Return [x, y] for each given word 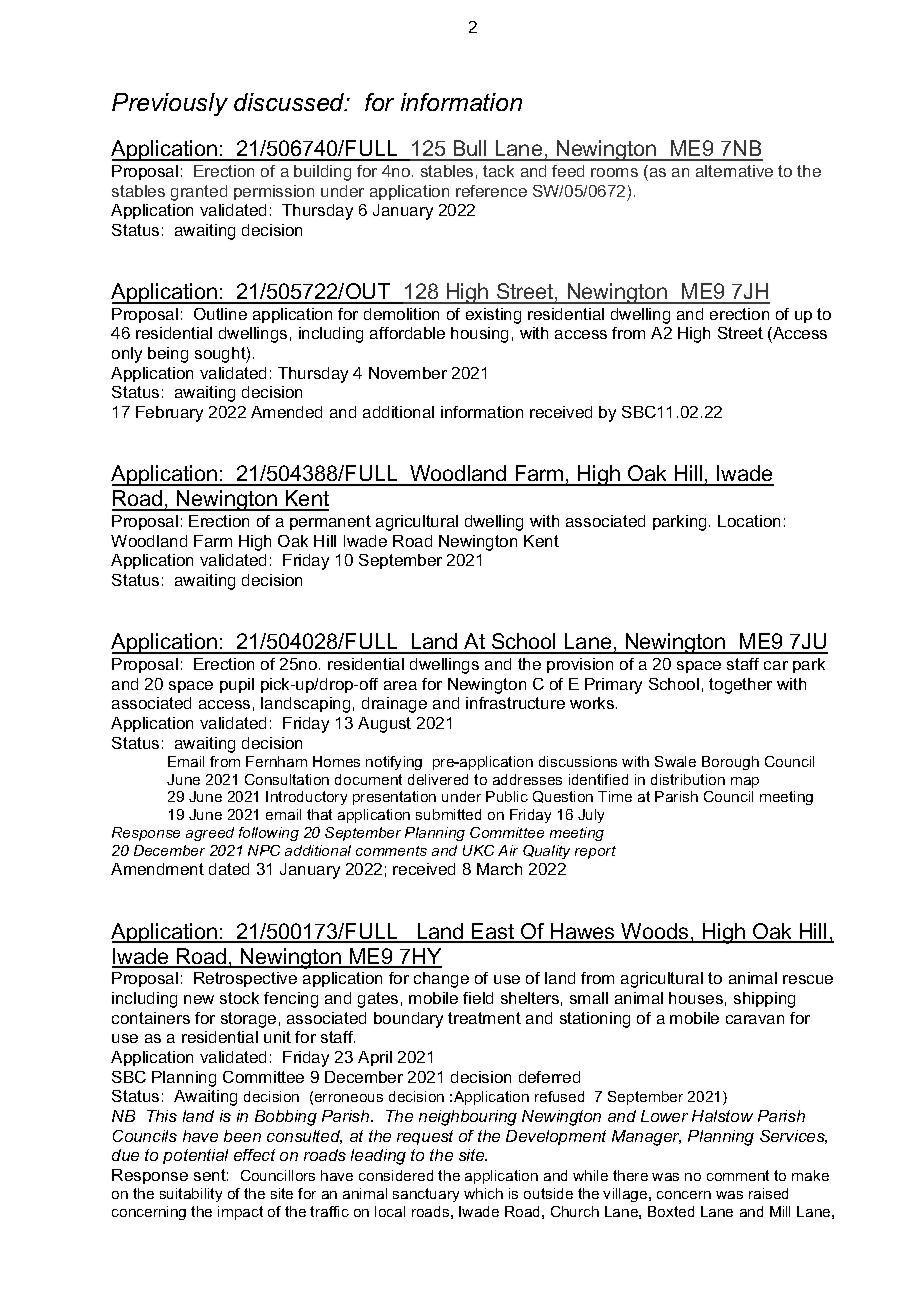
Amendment [157, 869]
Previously [170, 104]
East [493, 932]
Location [749, 521]
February [169, 414]
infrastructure [515, 703]
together [740, 686]
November [408, 373]
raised [768, 1193]
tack [498, 171]
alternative [734, 171]
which [483, 1193]
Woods [655, 932]
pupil [237, 685]
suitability [191, 1195]
